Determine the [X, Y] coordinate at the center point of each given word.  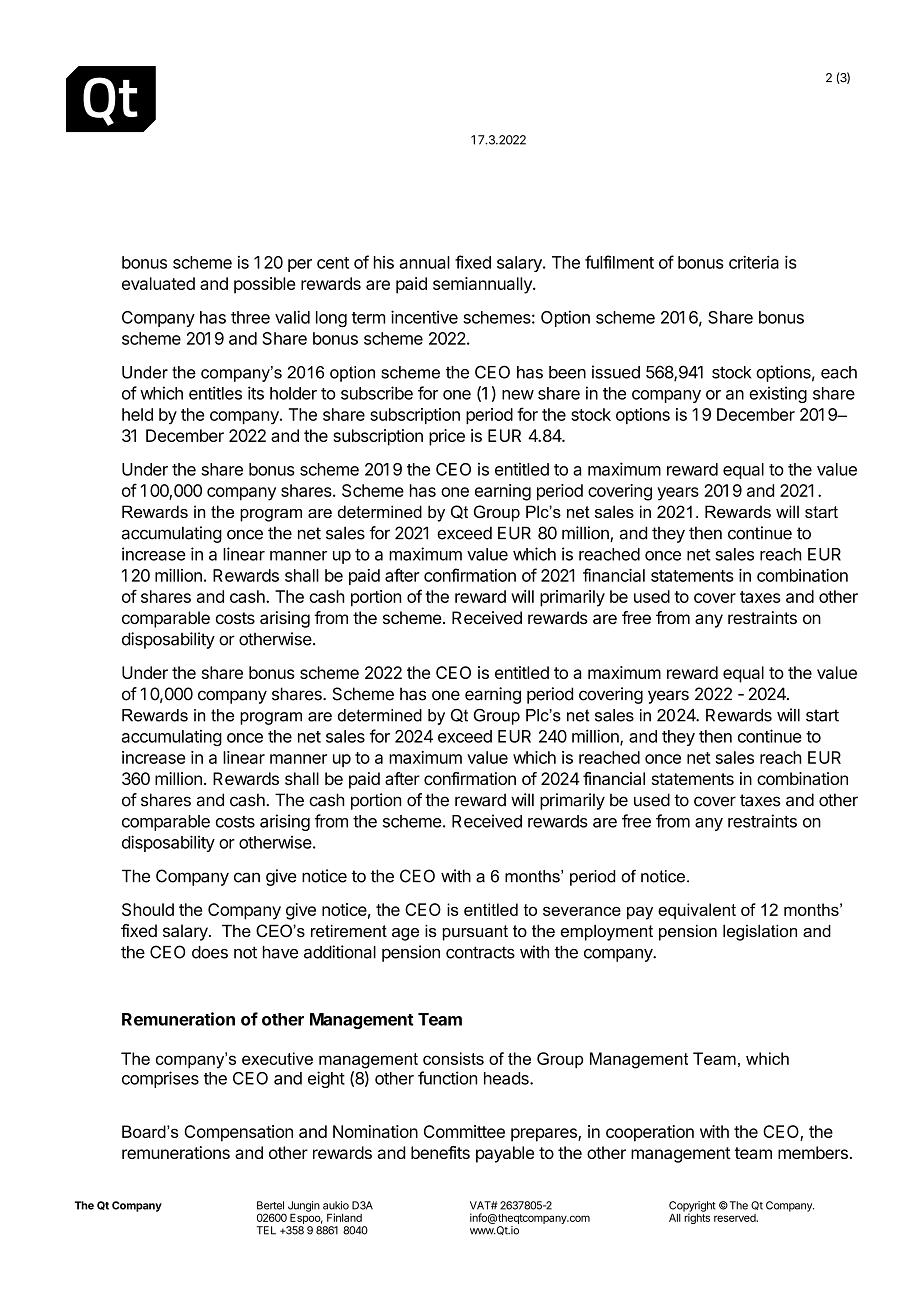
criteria [754, 262]
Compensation [238, 1133]
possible [264, 285]
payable [505, 1154]
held [137, 414]
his [384, 262]
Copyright [692, 1207]
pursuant [475, 933]
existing [778, 394]
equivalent [697, 911]
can [247, 877]
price [447, 437]
